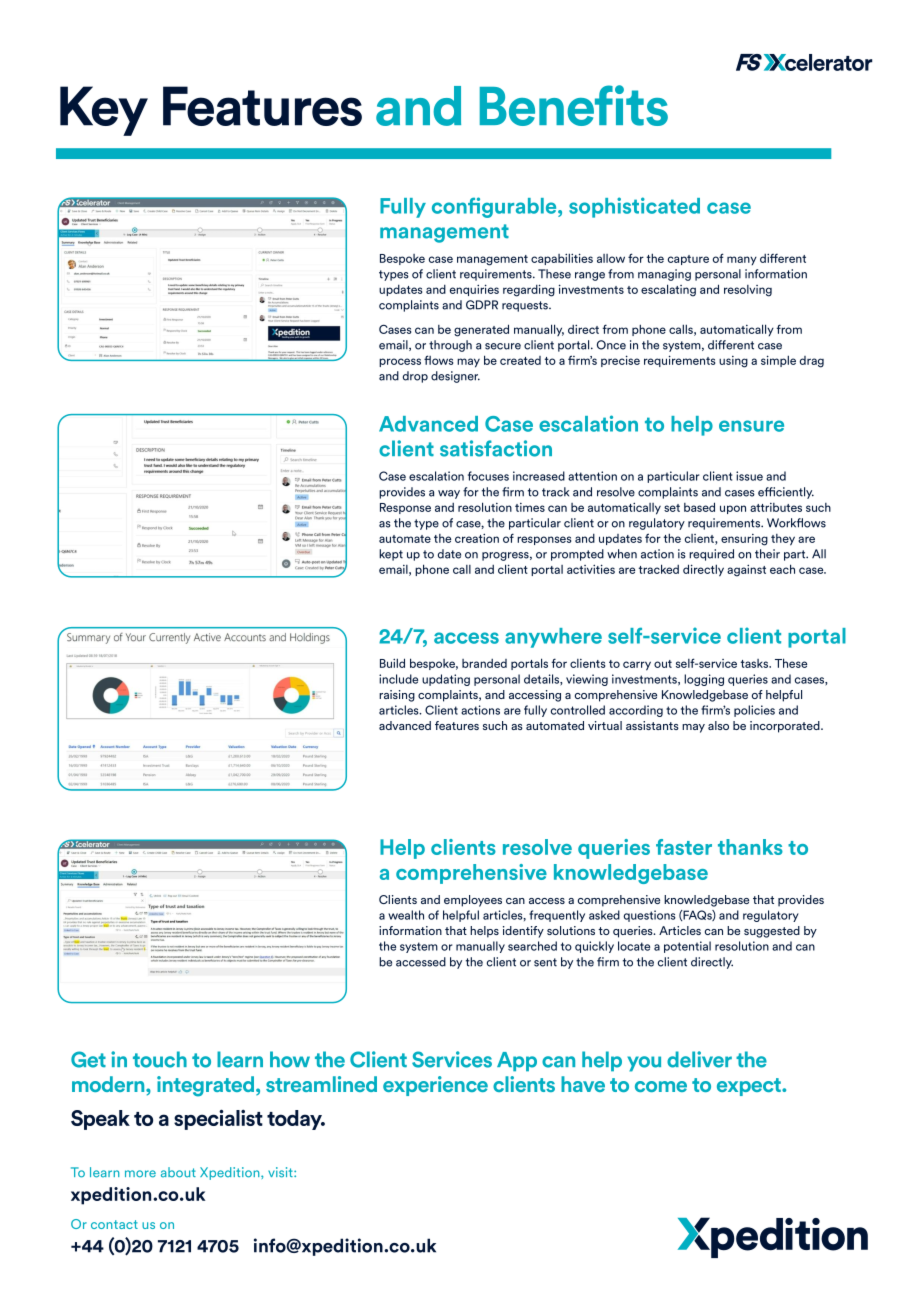 The height and width of the document is (1307, 924). I want to click on ensure, so click(751, 426).
